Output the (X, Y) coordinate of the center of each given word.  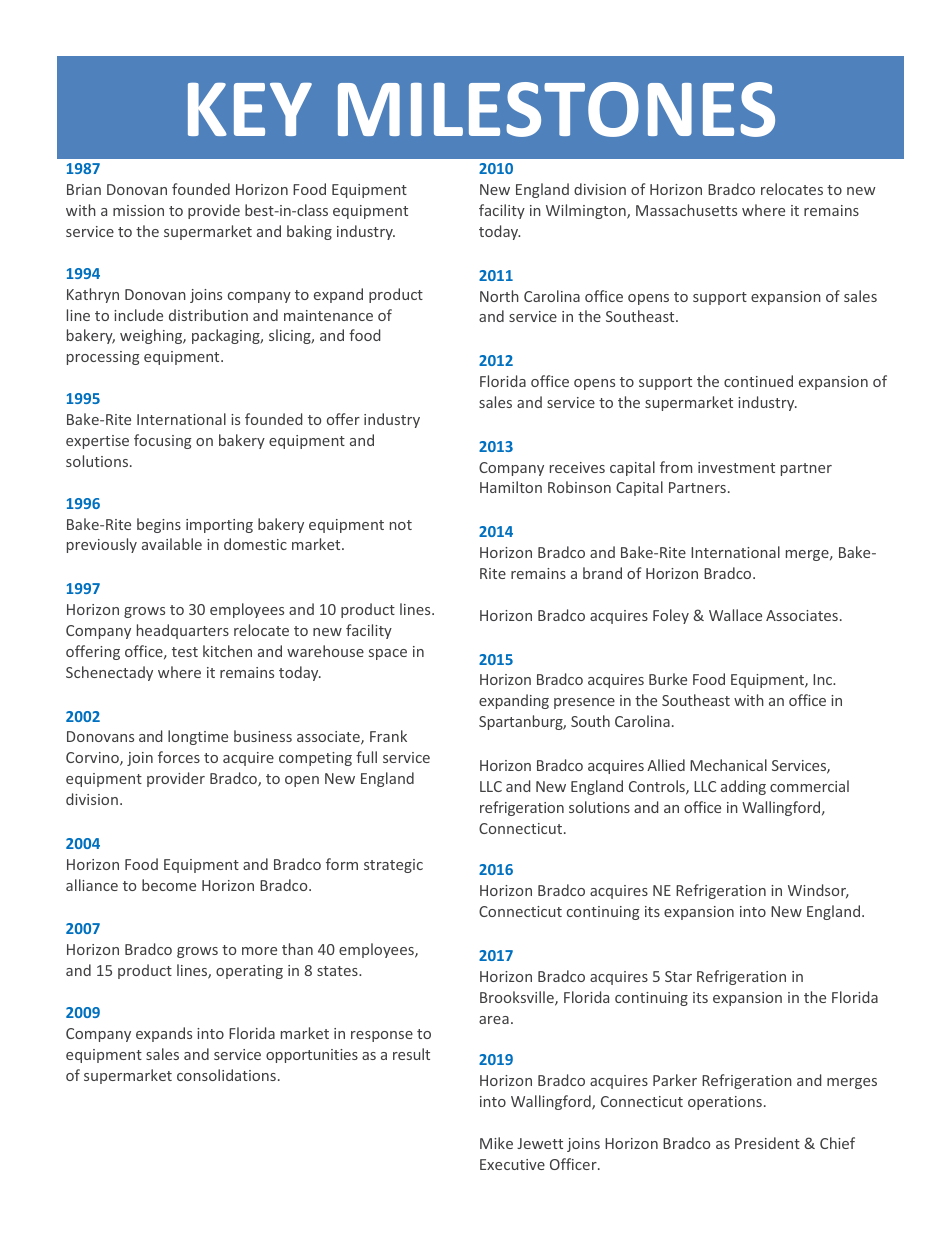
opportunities (312, 1056)
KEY (250, 109)
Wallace (735, 615)
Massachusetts (686, 210)
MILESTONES (556, 109)
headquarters (183, 631)
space (388, 654)
